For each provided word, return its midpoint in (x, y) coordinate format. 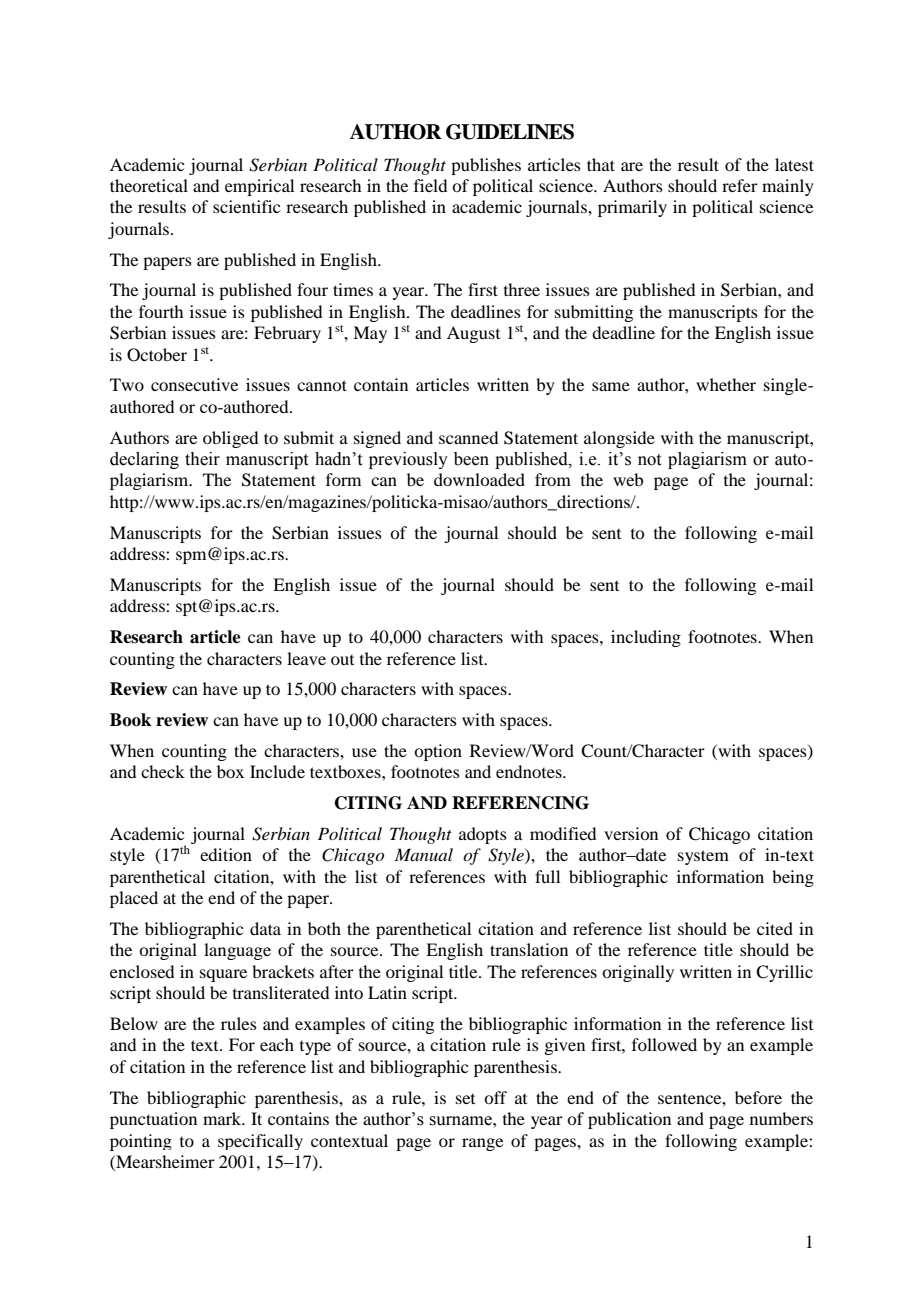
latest (794, 164)
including (646, 638)
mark (223, 1118)
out (342, 660)
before (758, 1097)
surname (461, 1121)
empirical (259, 187)
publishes (486, 166)
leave (306, 658)
